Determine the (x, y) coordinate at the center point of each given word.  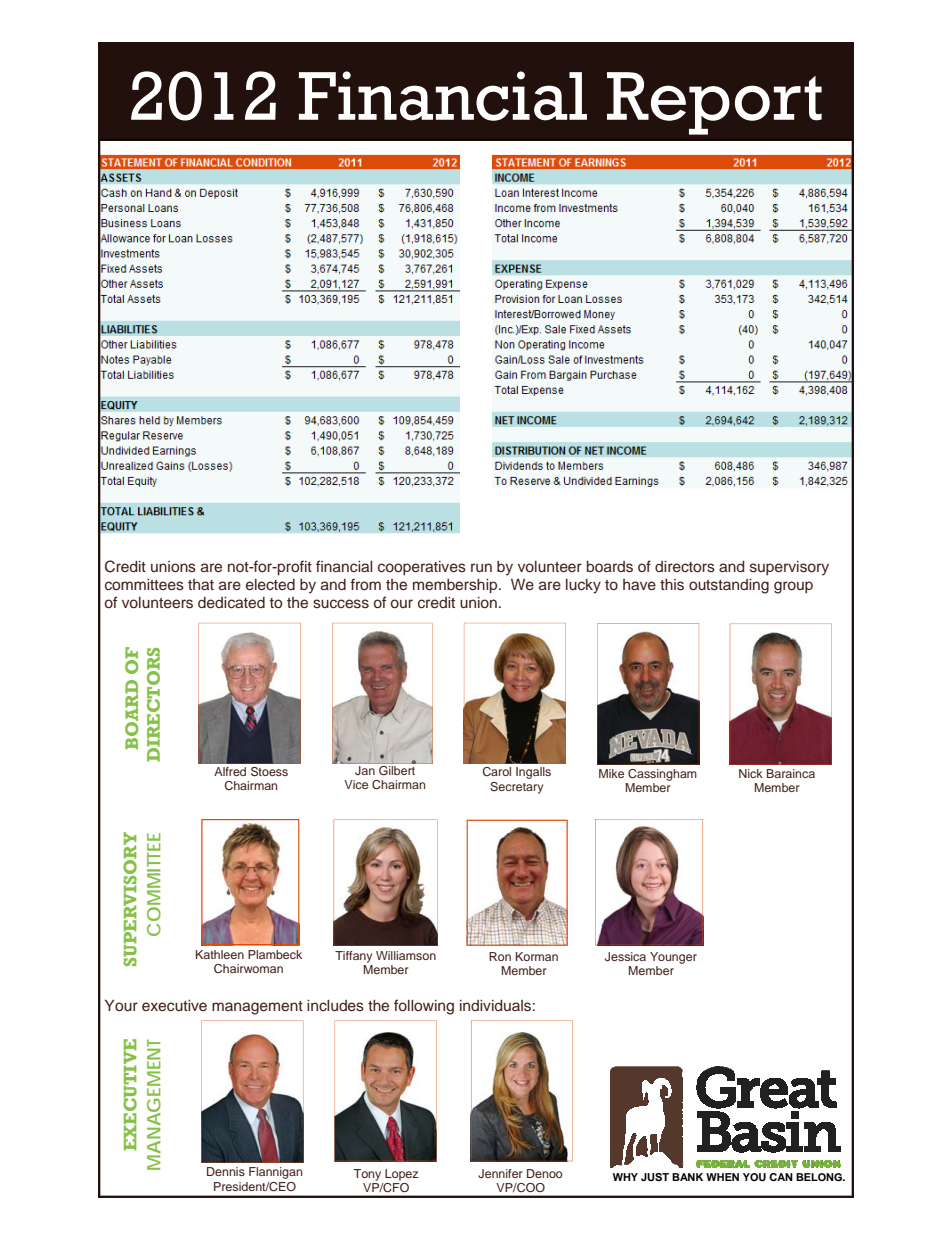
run (481, 567)
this (672, 585)
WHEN (722, 1177)
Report (714, 103)
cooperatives (422, 568)
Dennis (226, 1171)
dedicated (231, 603)
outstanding (729, 586)
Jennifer (500, 1173)
